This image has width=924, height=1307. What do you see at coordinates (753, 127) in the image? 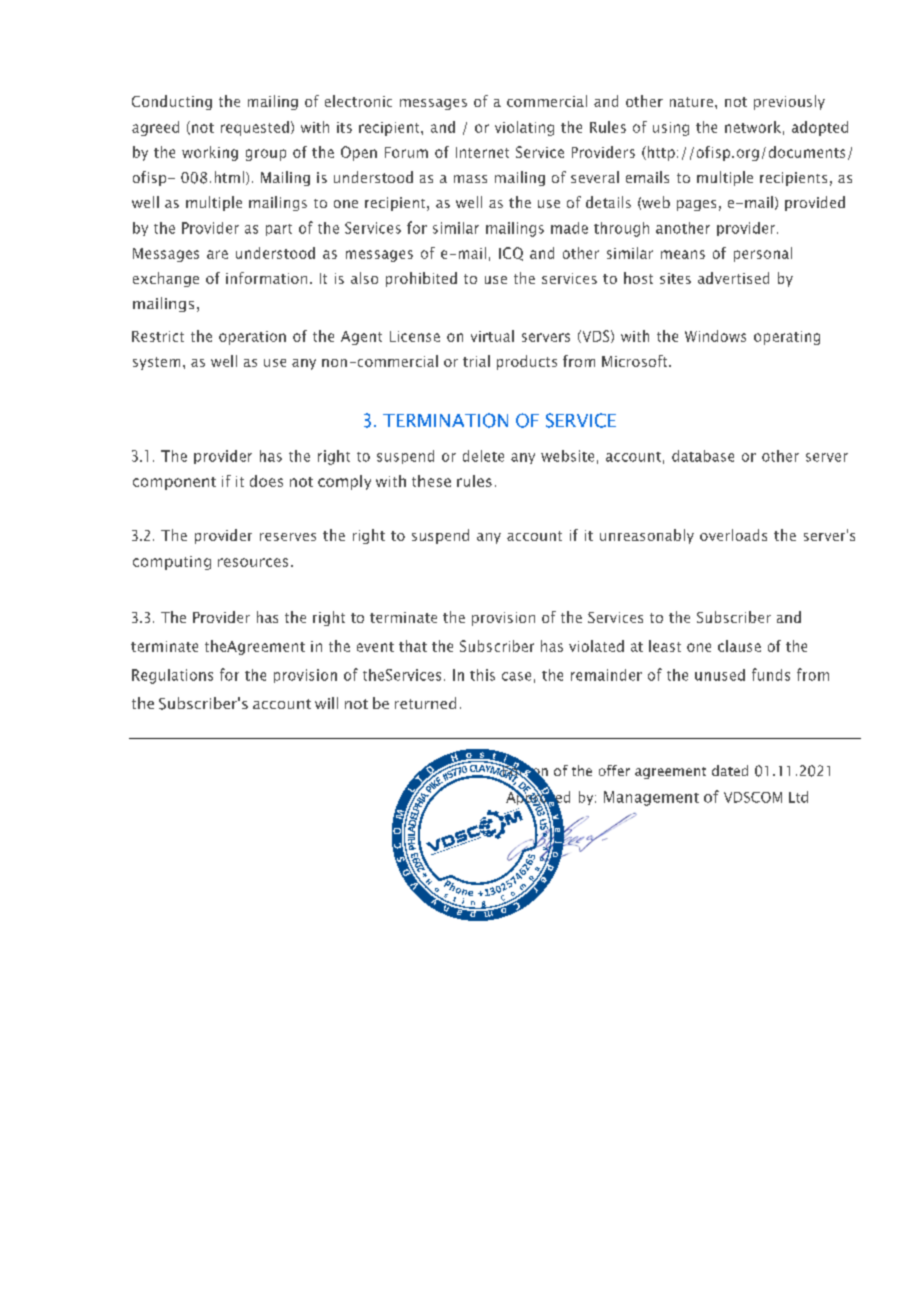
I see `network` at bounding box center [753, 127].
